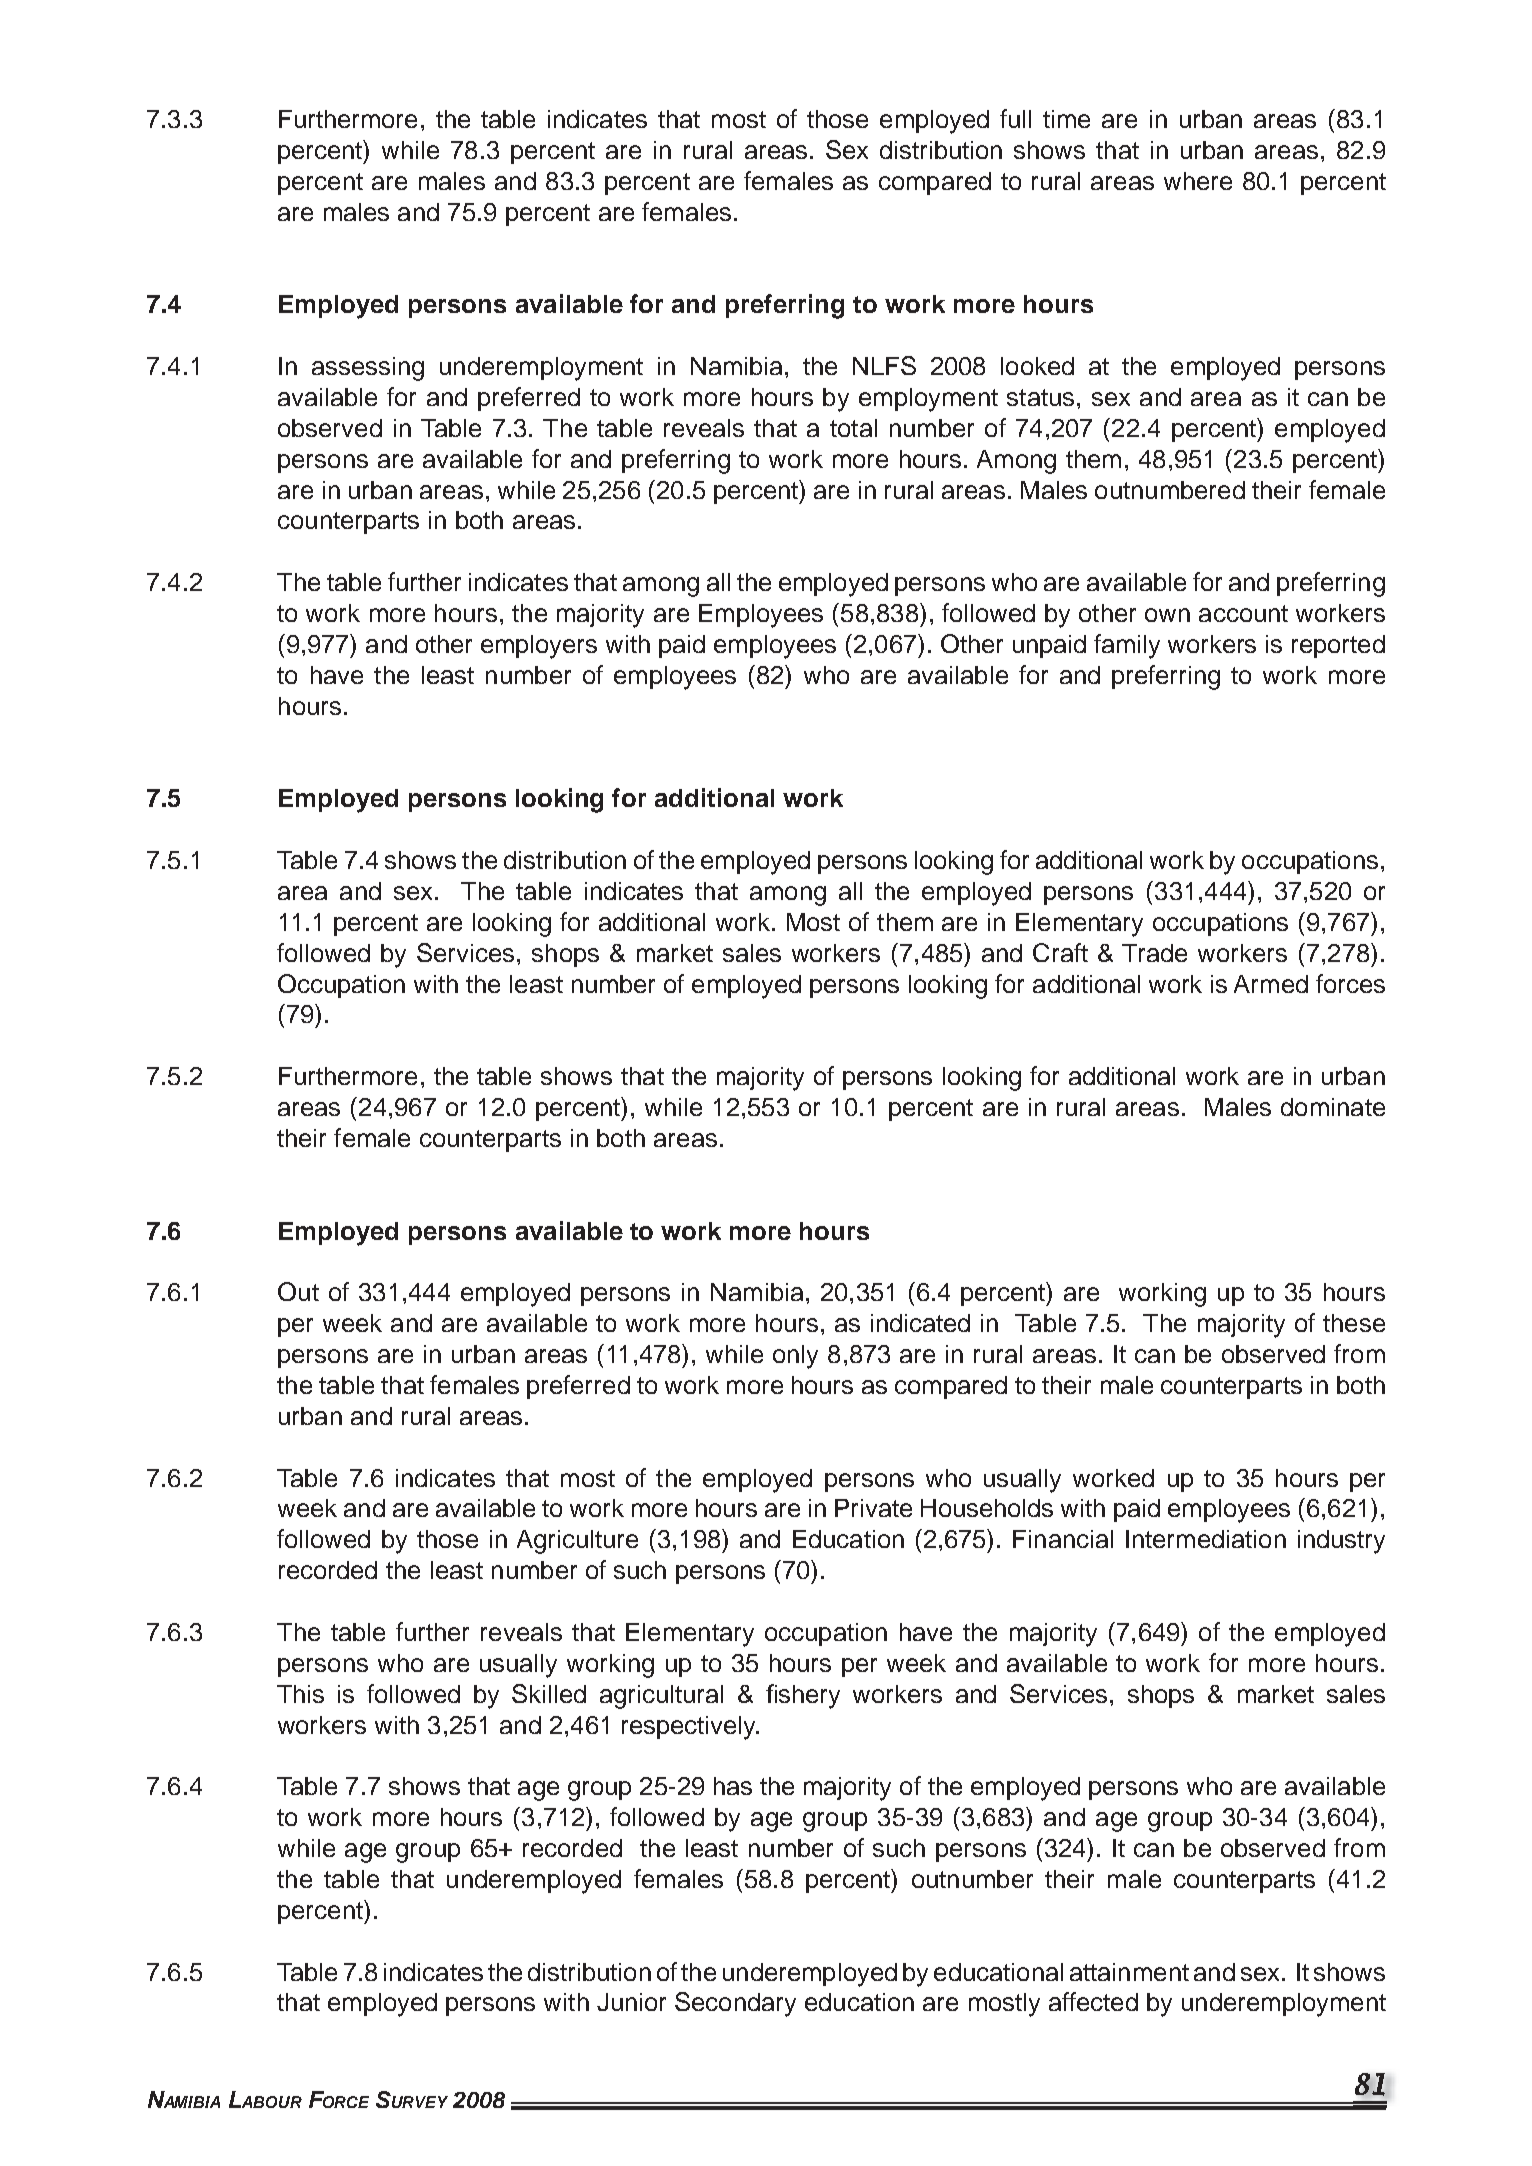 Image resolution: width=1532 pixels, height=2166 pixels. I want to click on Secondary, so click(735, 2004).
